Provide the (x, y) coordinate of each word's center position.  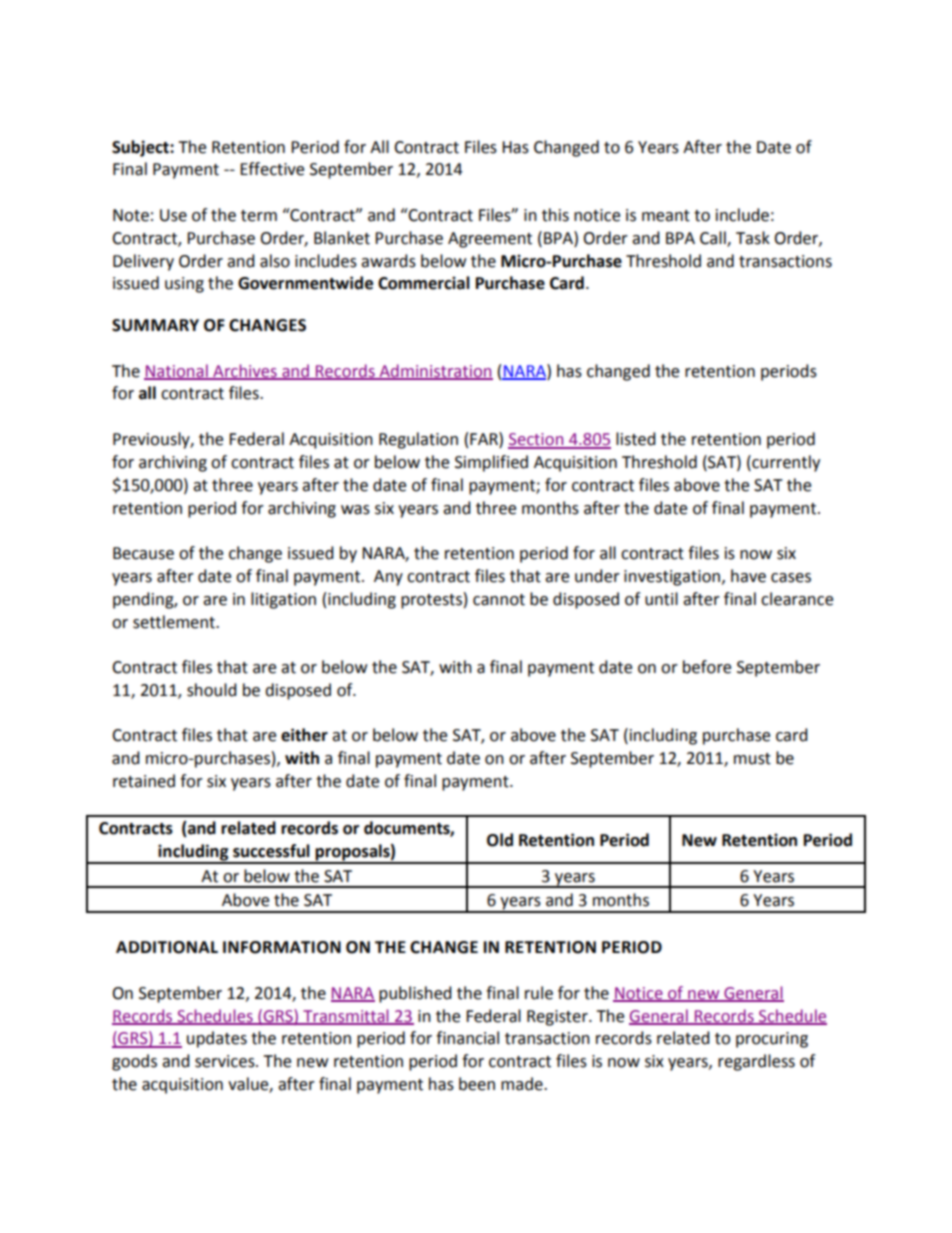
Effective (272, 169)
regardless (756, 1062)
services (226, 1061)
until (661, 599)
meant (666, 216)
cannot (499, 600)
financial (467, 1038)
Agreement (490, 240)
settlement (175, 622)
